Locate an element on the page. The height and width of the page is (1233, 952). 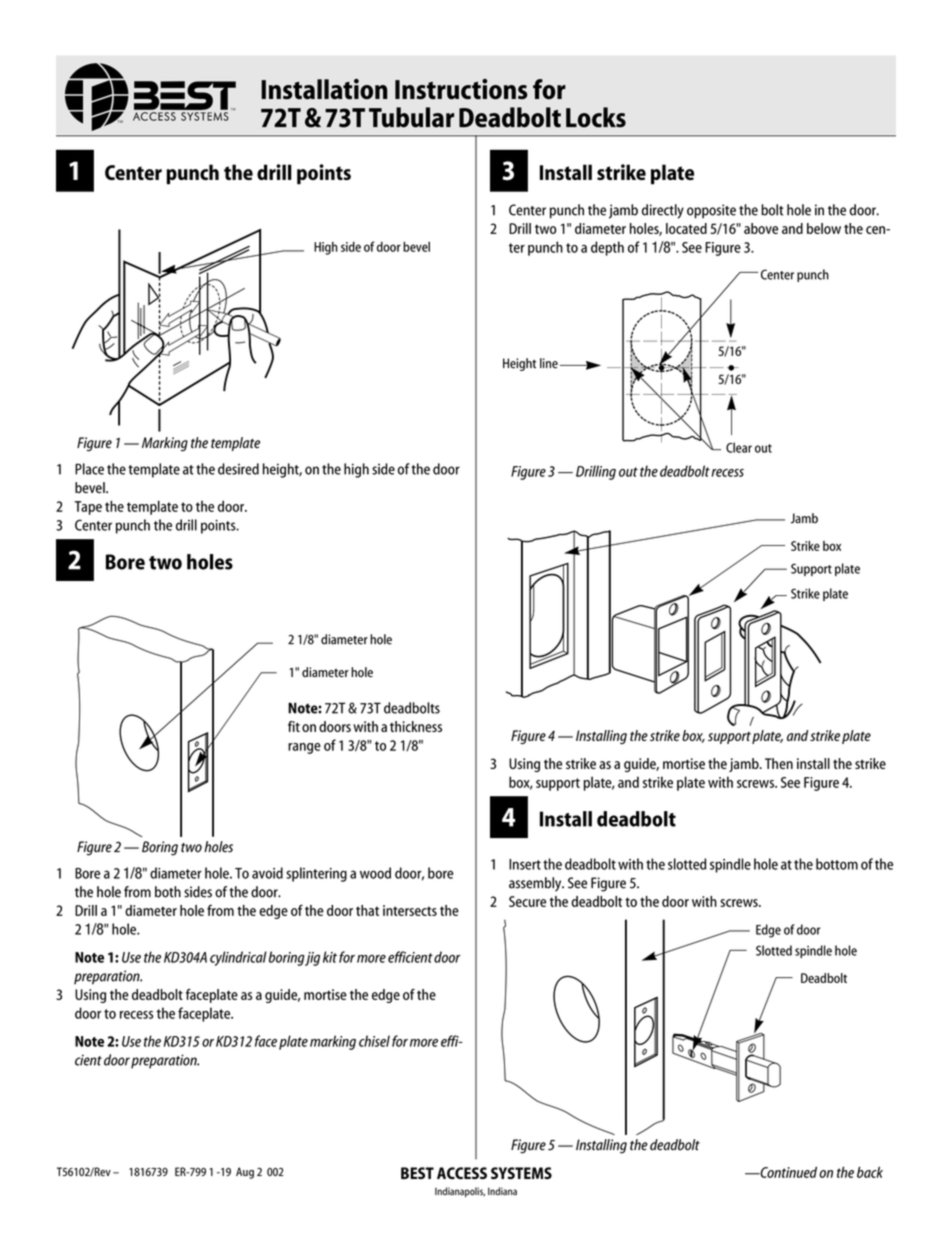
Then is located at coordinates (779, 763).
